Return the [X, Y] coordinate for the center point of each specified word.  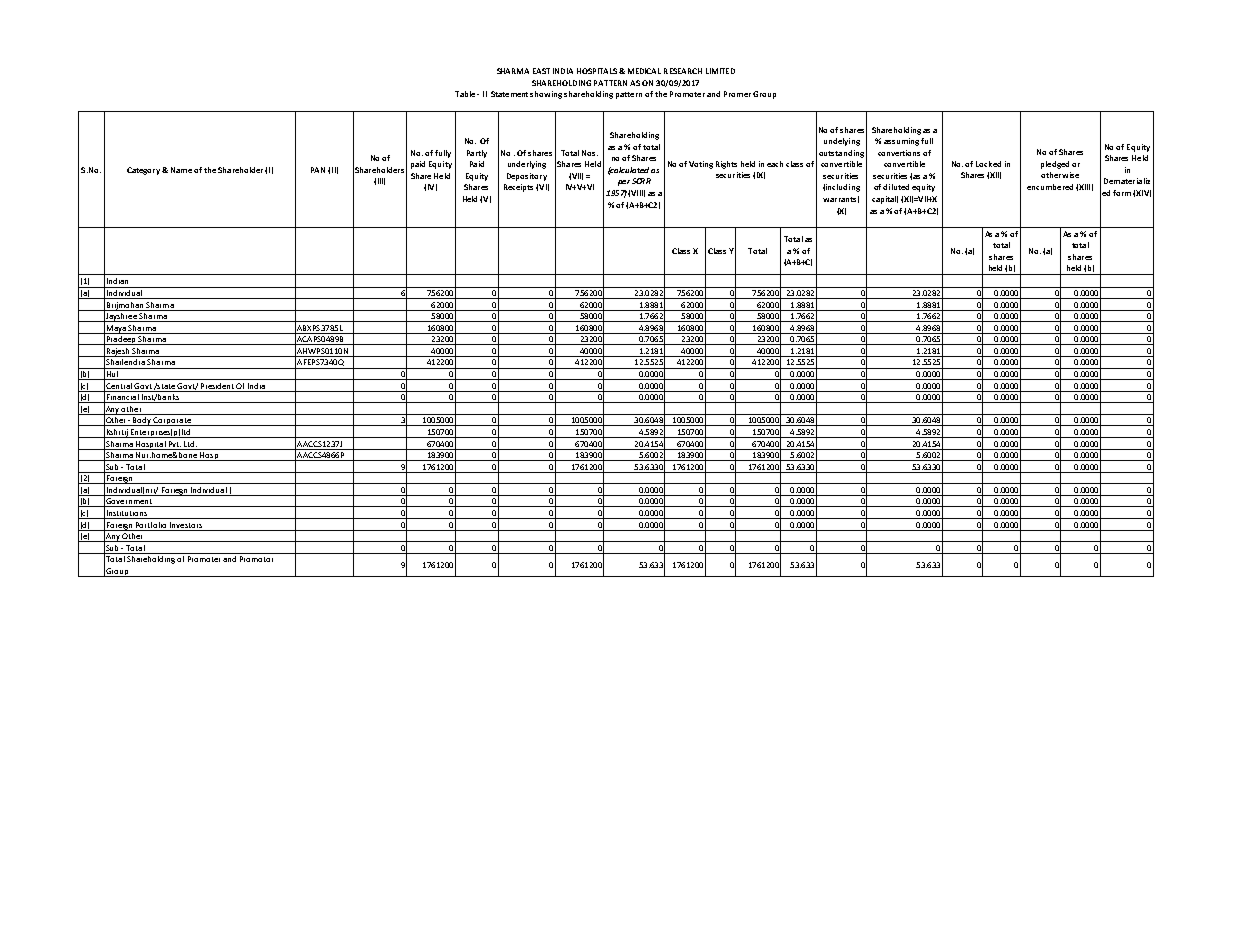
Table [466, 94]
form [1122, 193]
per [624, 183]
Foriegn [175, 491]
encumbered [1050, 187]
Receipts [518, 188]
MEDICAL [644, 71]
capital [885, 200]
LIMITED [720, 71]
